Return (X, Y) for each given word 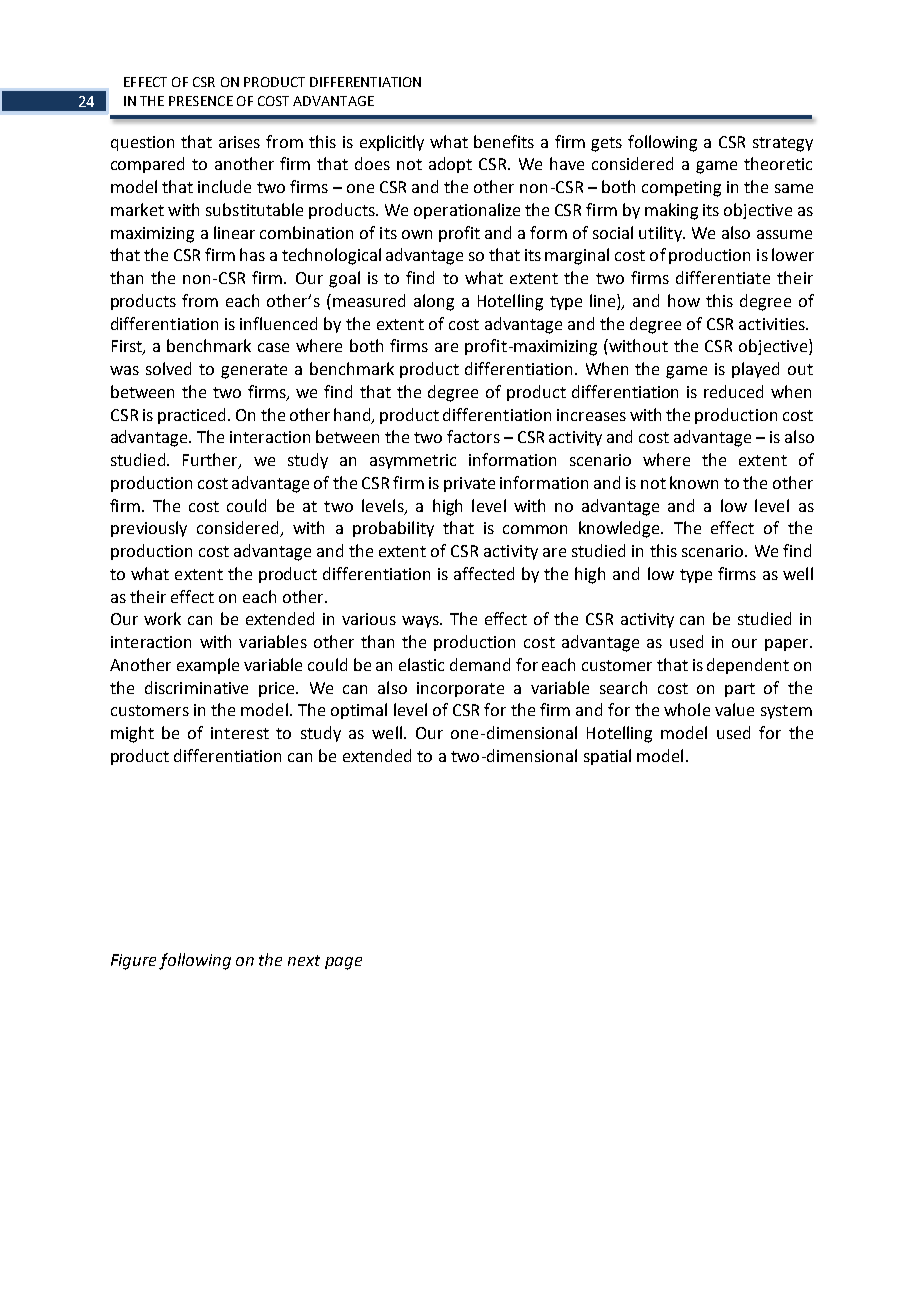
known (694, 482)
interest (240, 733)
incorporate (460, 689)
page (343, 963)
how (684, 300)
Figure (133, 962)
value (734, 709)
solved (168, 368)
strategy (783, 144)
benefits (504, 141)
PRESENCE (201, 101)
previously (149, 529)
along (434, 302)
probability (393, 529)
